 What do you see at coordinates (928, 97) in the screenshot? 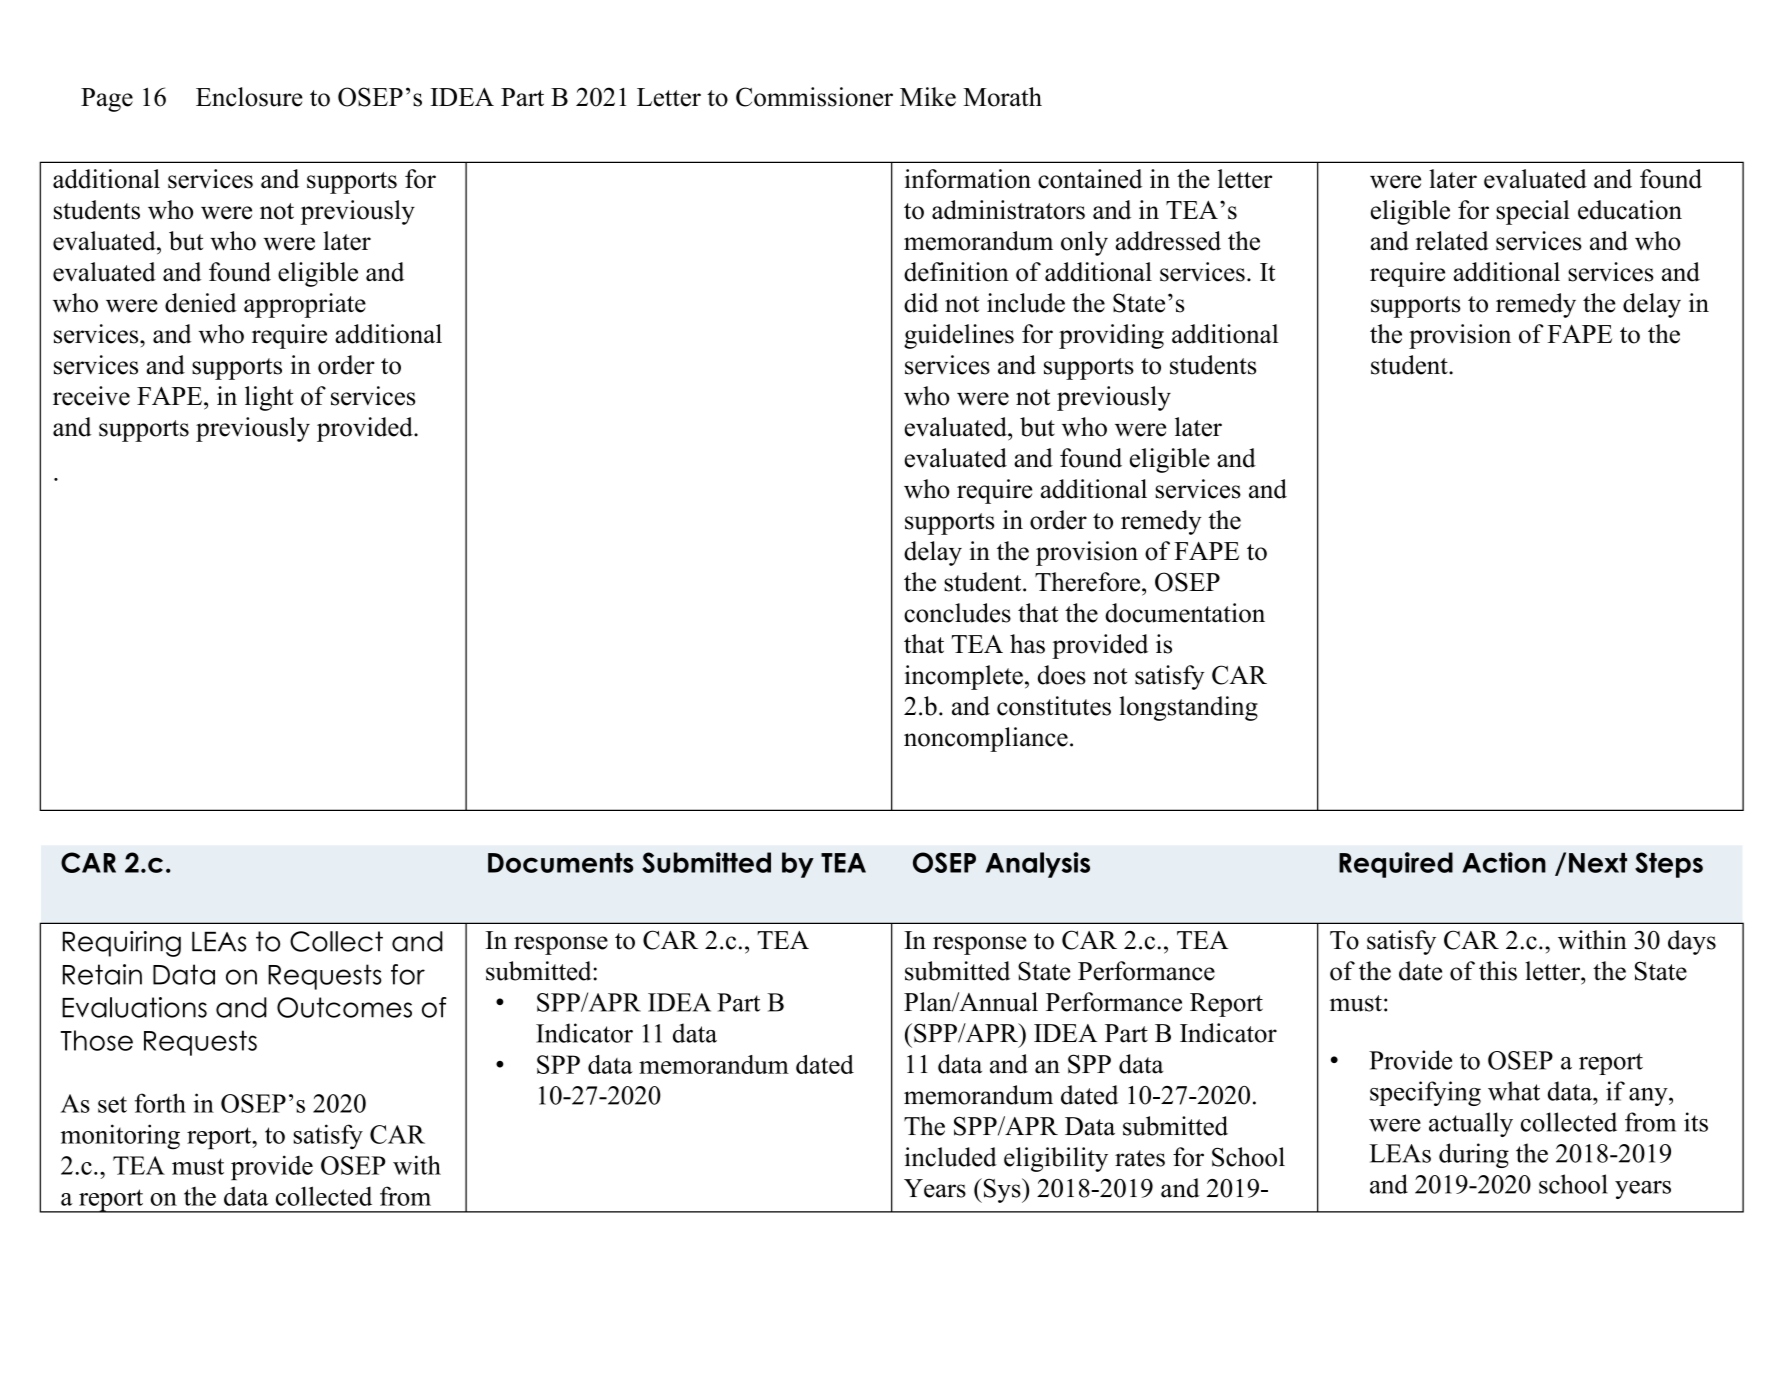
I see `Mike` at bounding box center [928, 97].
